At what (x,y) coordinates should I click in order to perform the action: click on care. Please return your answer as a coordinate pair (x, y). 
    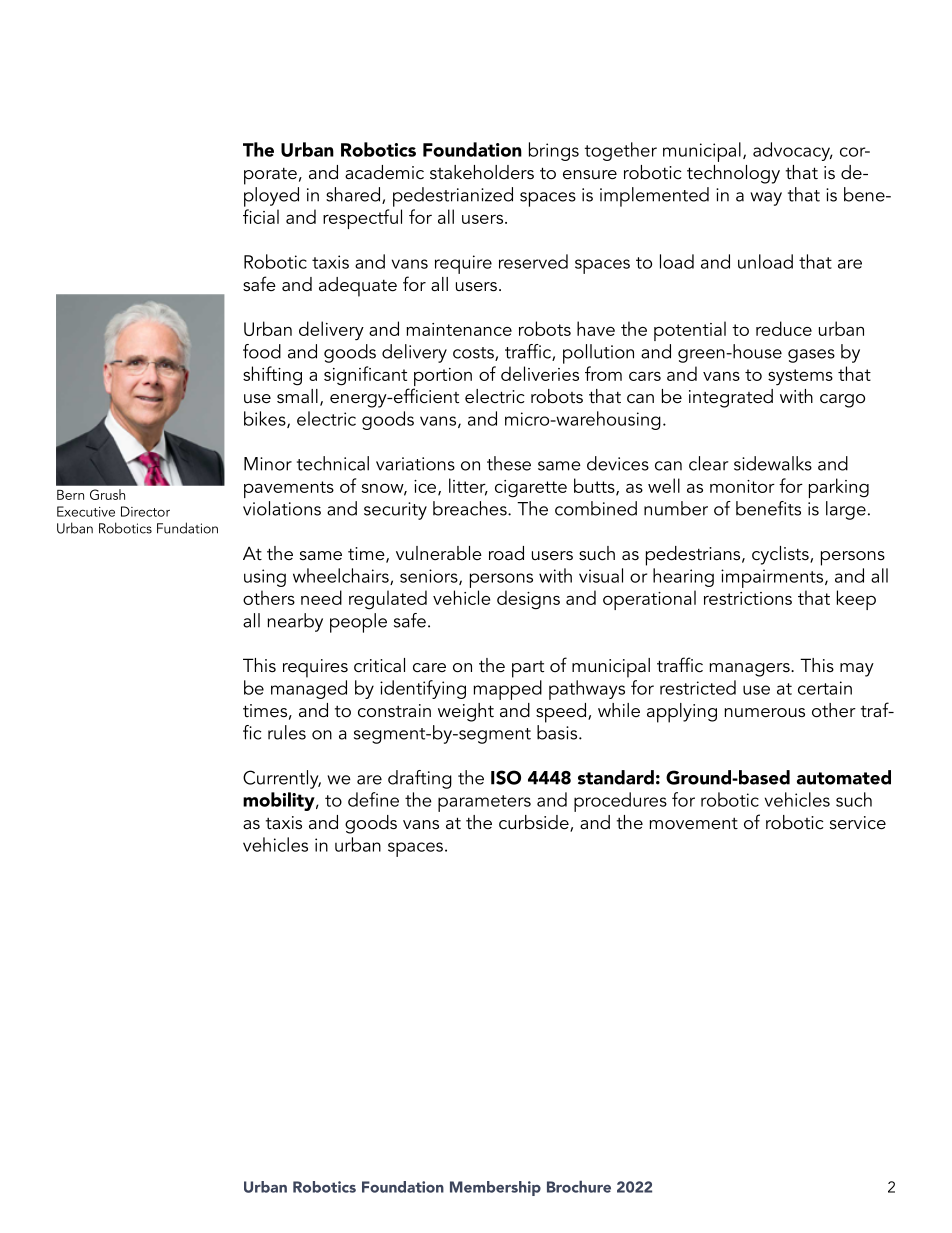
    Looking at the image, I should click on (429, 668).
